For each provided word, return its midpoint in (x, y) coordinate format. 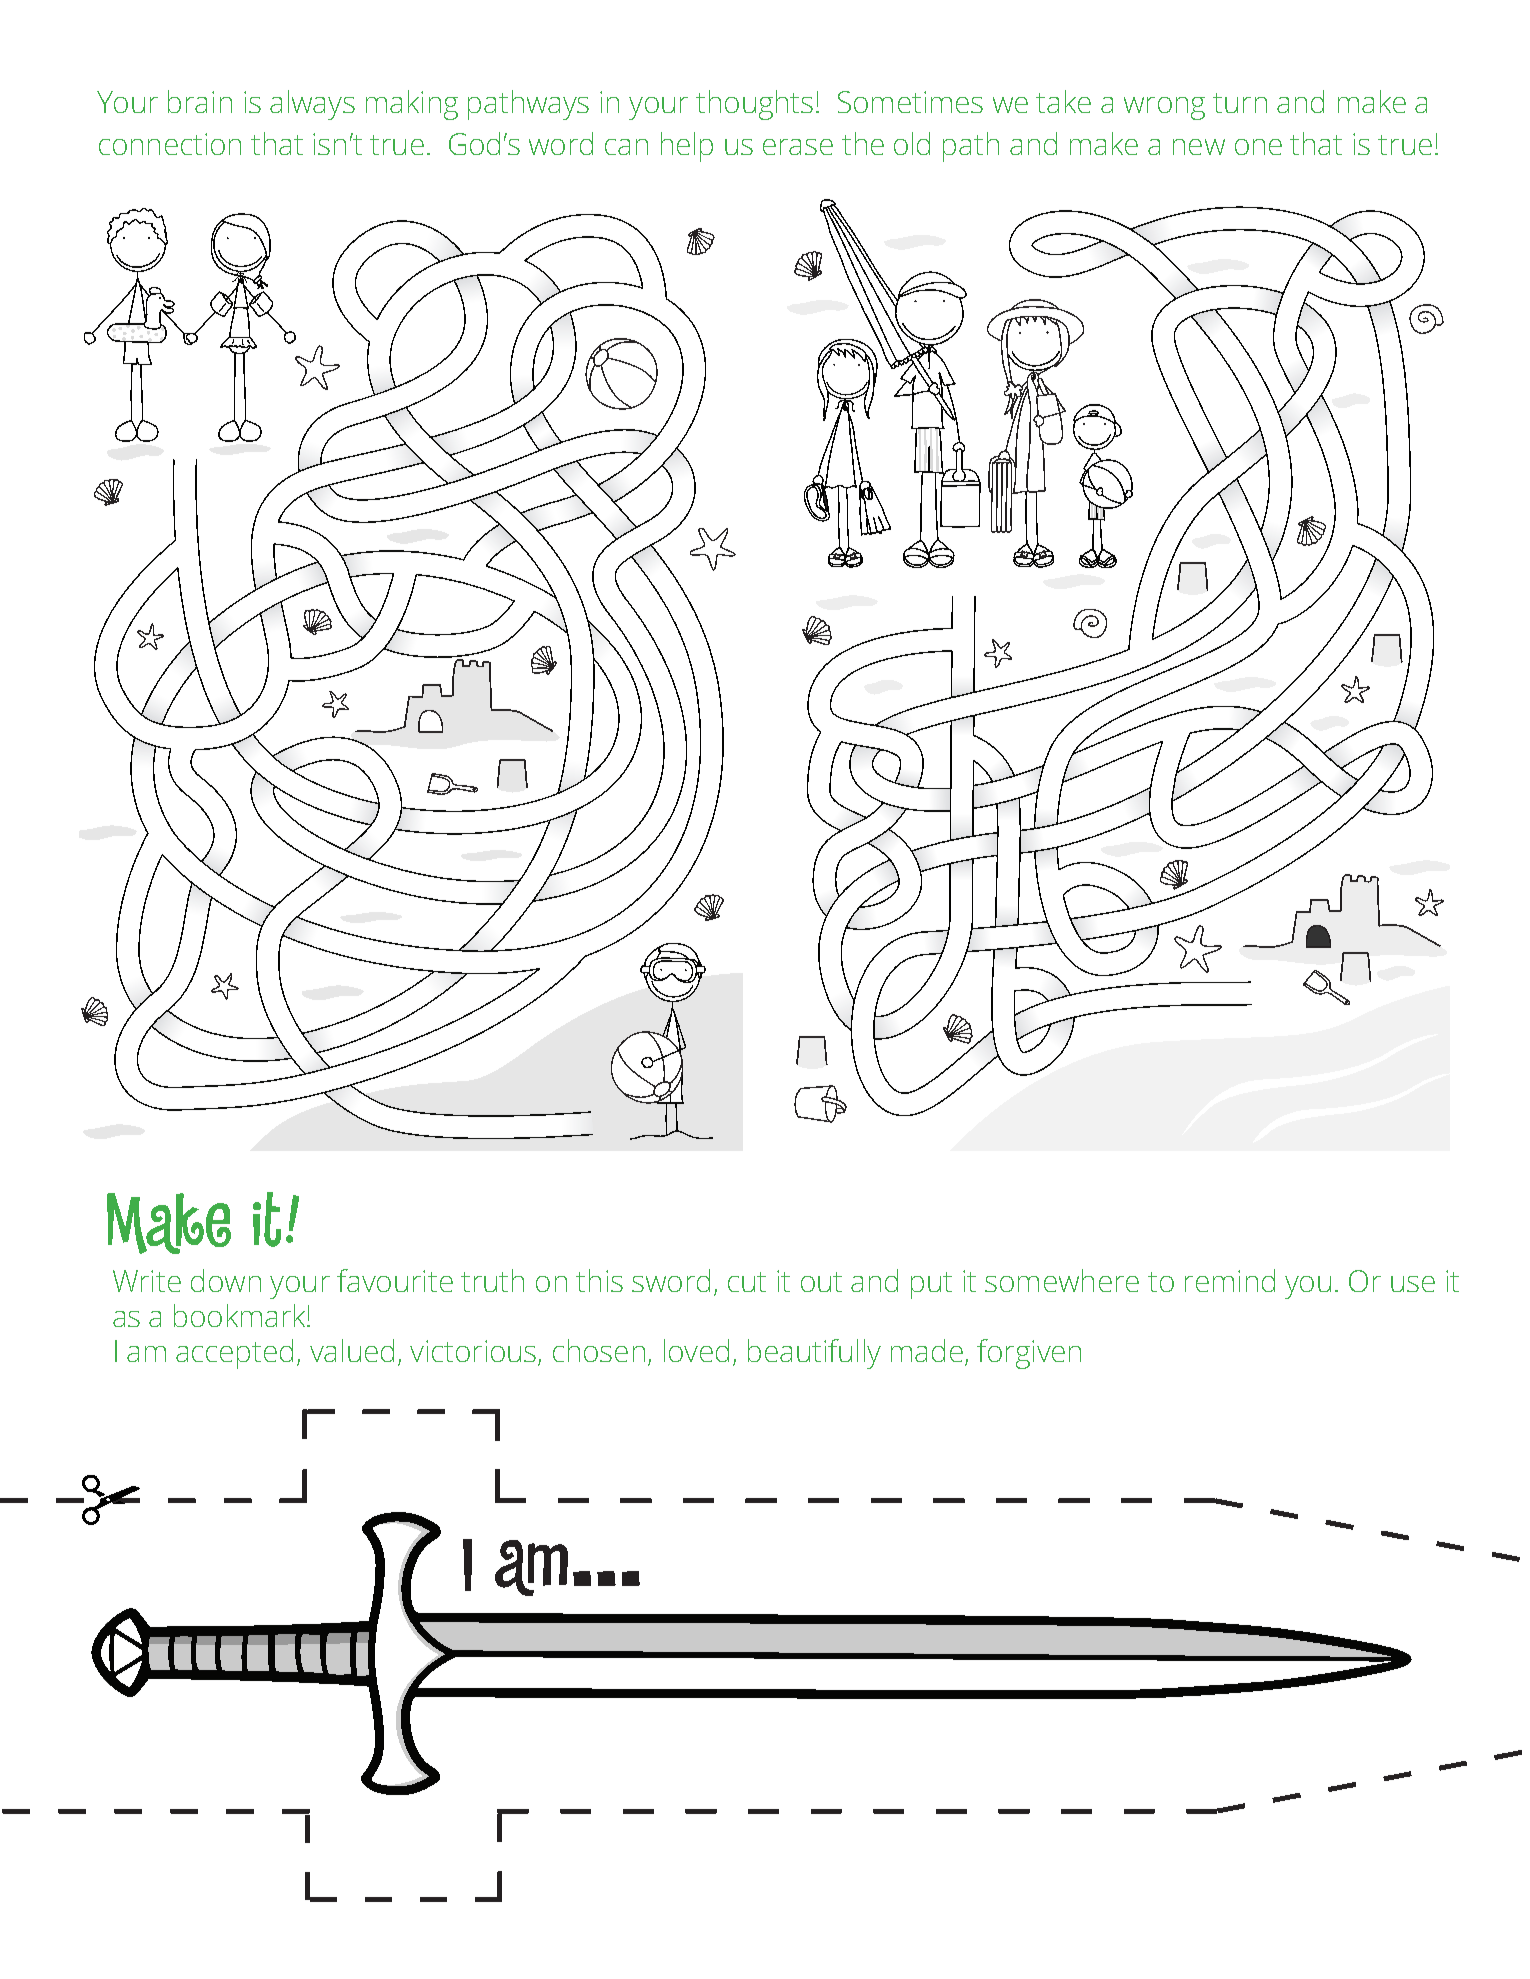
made (927, 1350)
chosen (599, 1350)
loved (696, 1350)
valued (352, 1350)
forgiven (1029, 1354)
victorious (474, 1352)
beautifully (814, 1354)
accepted (234, 1354)
